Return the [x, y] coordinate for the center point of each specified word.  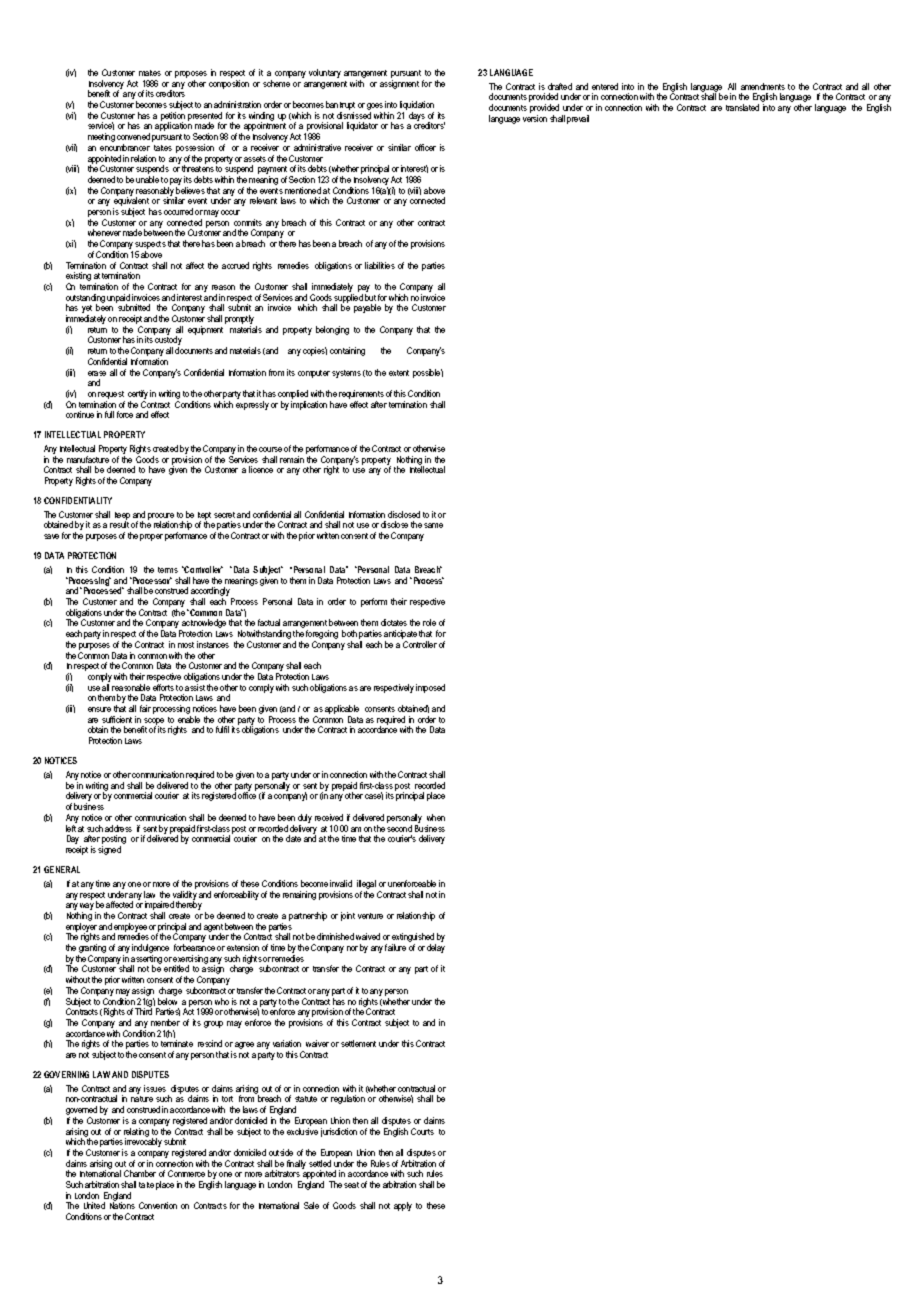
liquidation [416, 107]
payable [367, 308]
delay [436, 948]
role [429, 622]
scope [153, 722]
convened [133, 136]
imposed [430, 688]
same [433, 525]
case [374, 796]
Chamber [140, 1173]
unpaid [118, 299]
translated [742, 107]
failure [395, 947]
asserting [146, 961]
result [119, 524]
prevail [578, 119]
